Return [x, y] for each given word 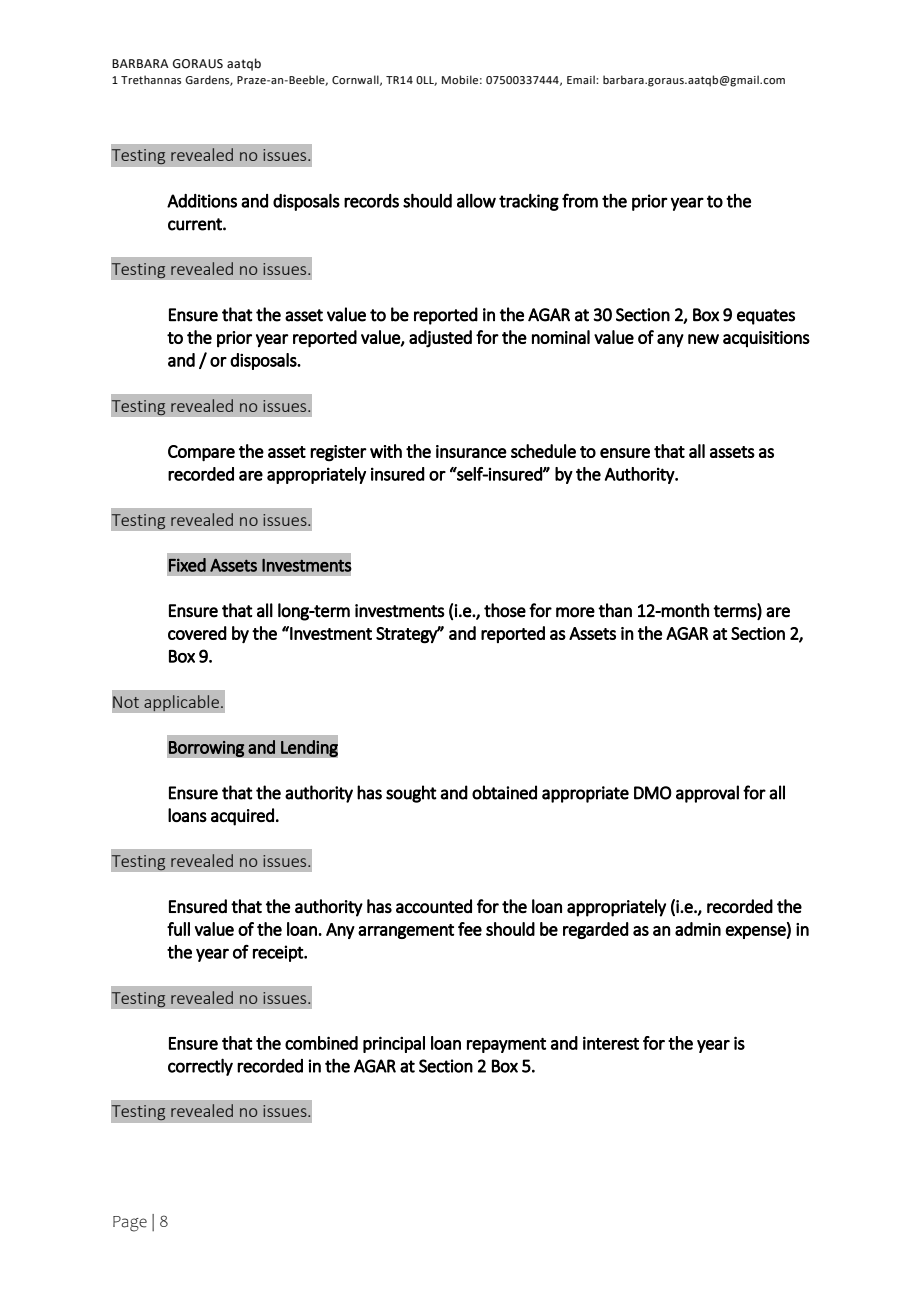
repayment [506, 1045]
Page [130, 1224]
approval [707, 794]
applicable [181, 703]
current [196, 224]
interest [611, 1043]
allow [476, 200]
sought [411, 794]
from [580, 200]
